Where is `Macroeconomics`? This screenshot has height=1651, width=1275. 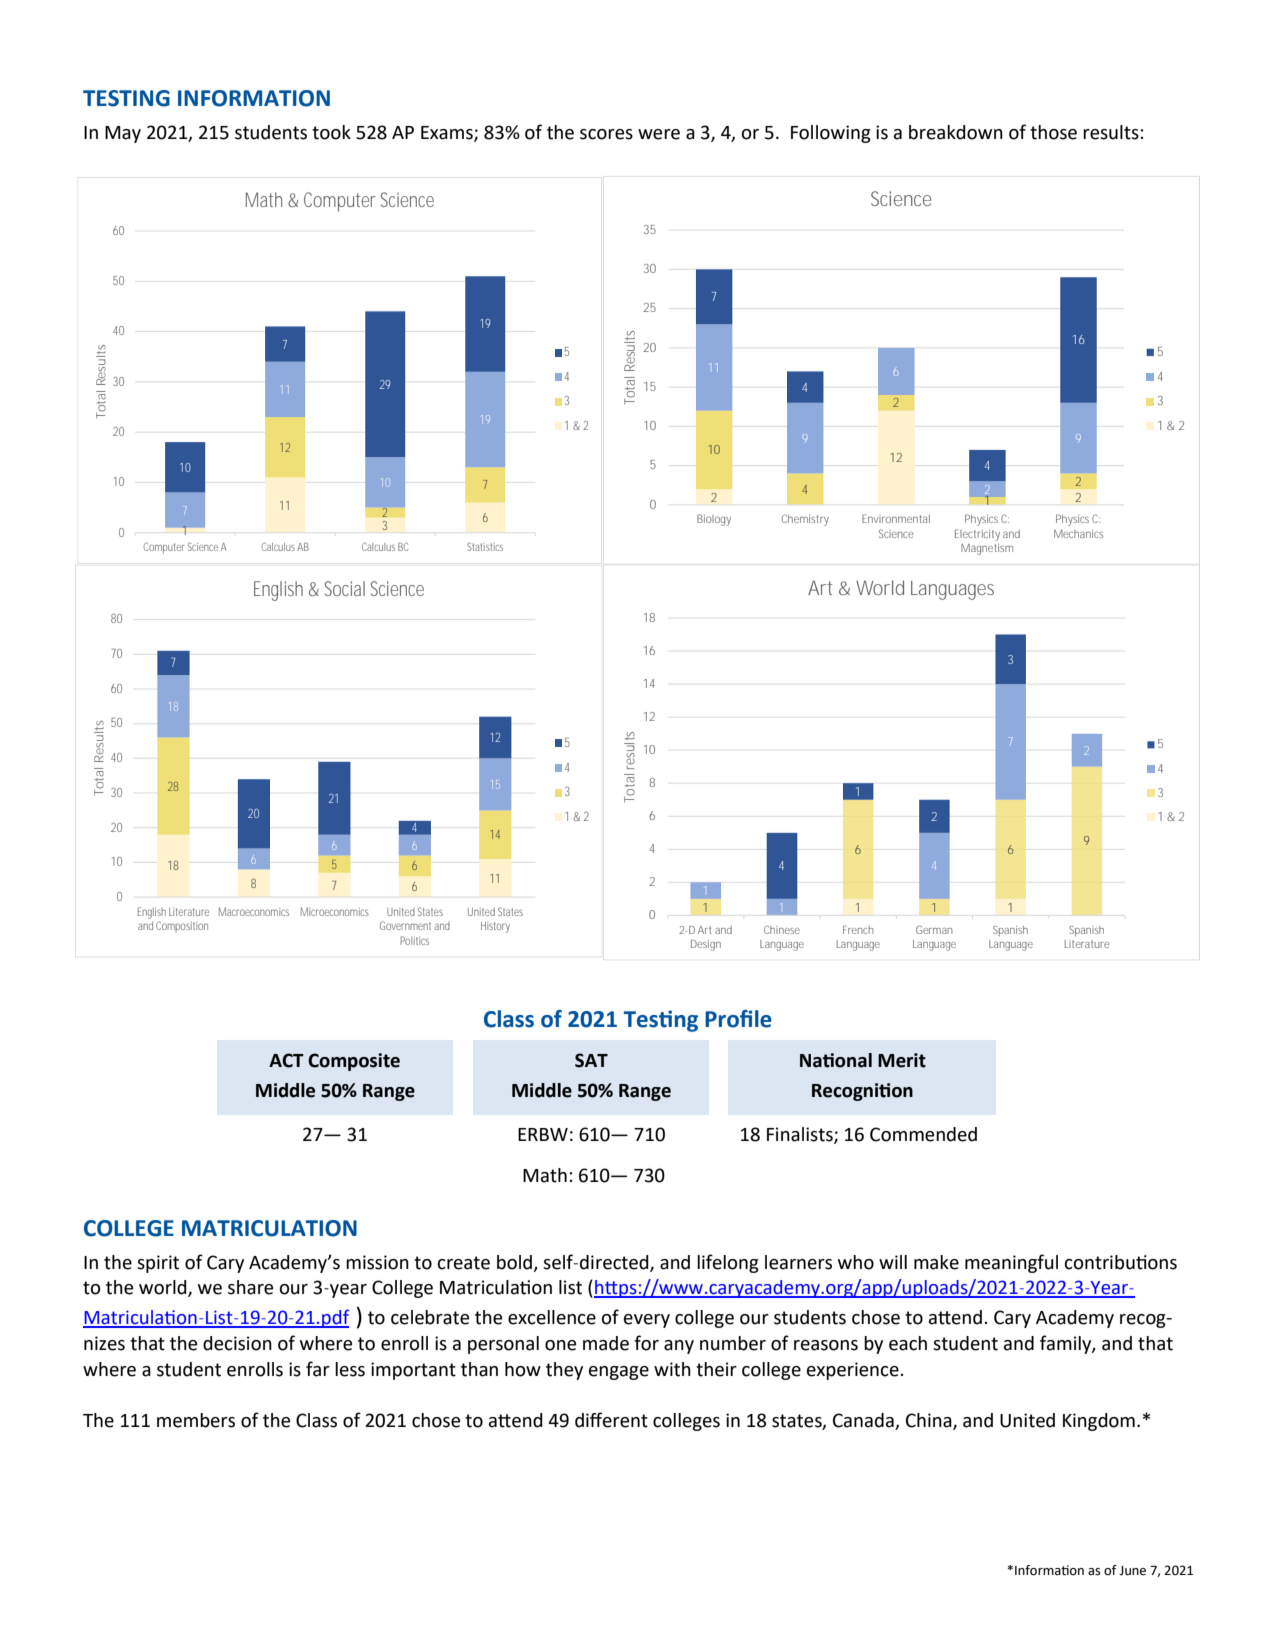
Macroeconomics is located at coordinates (254, 911).
